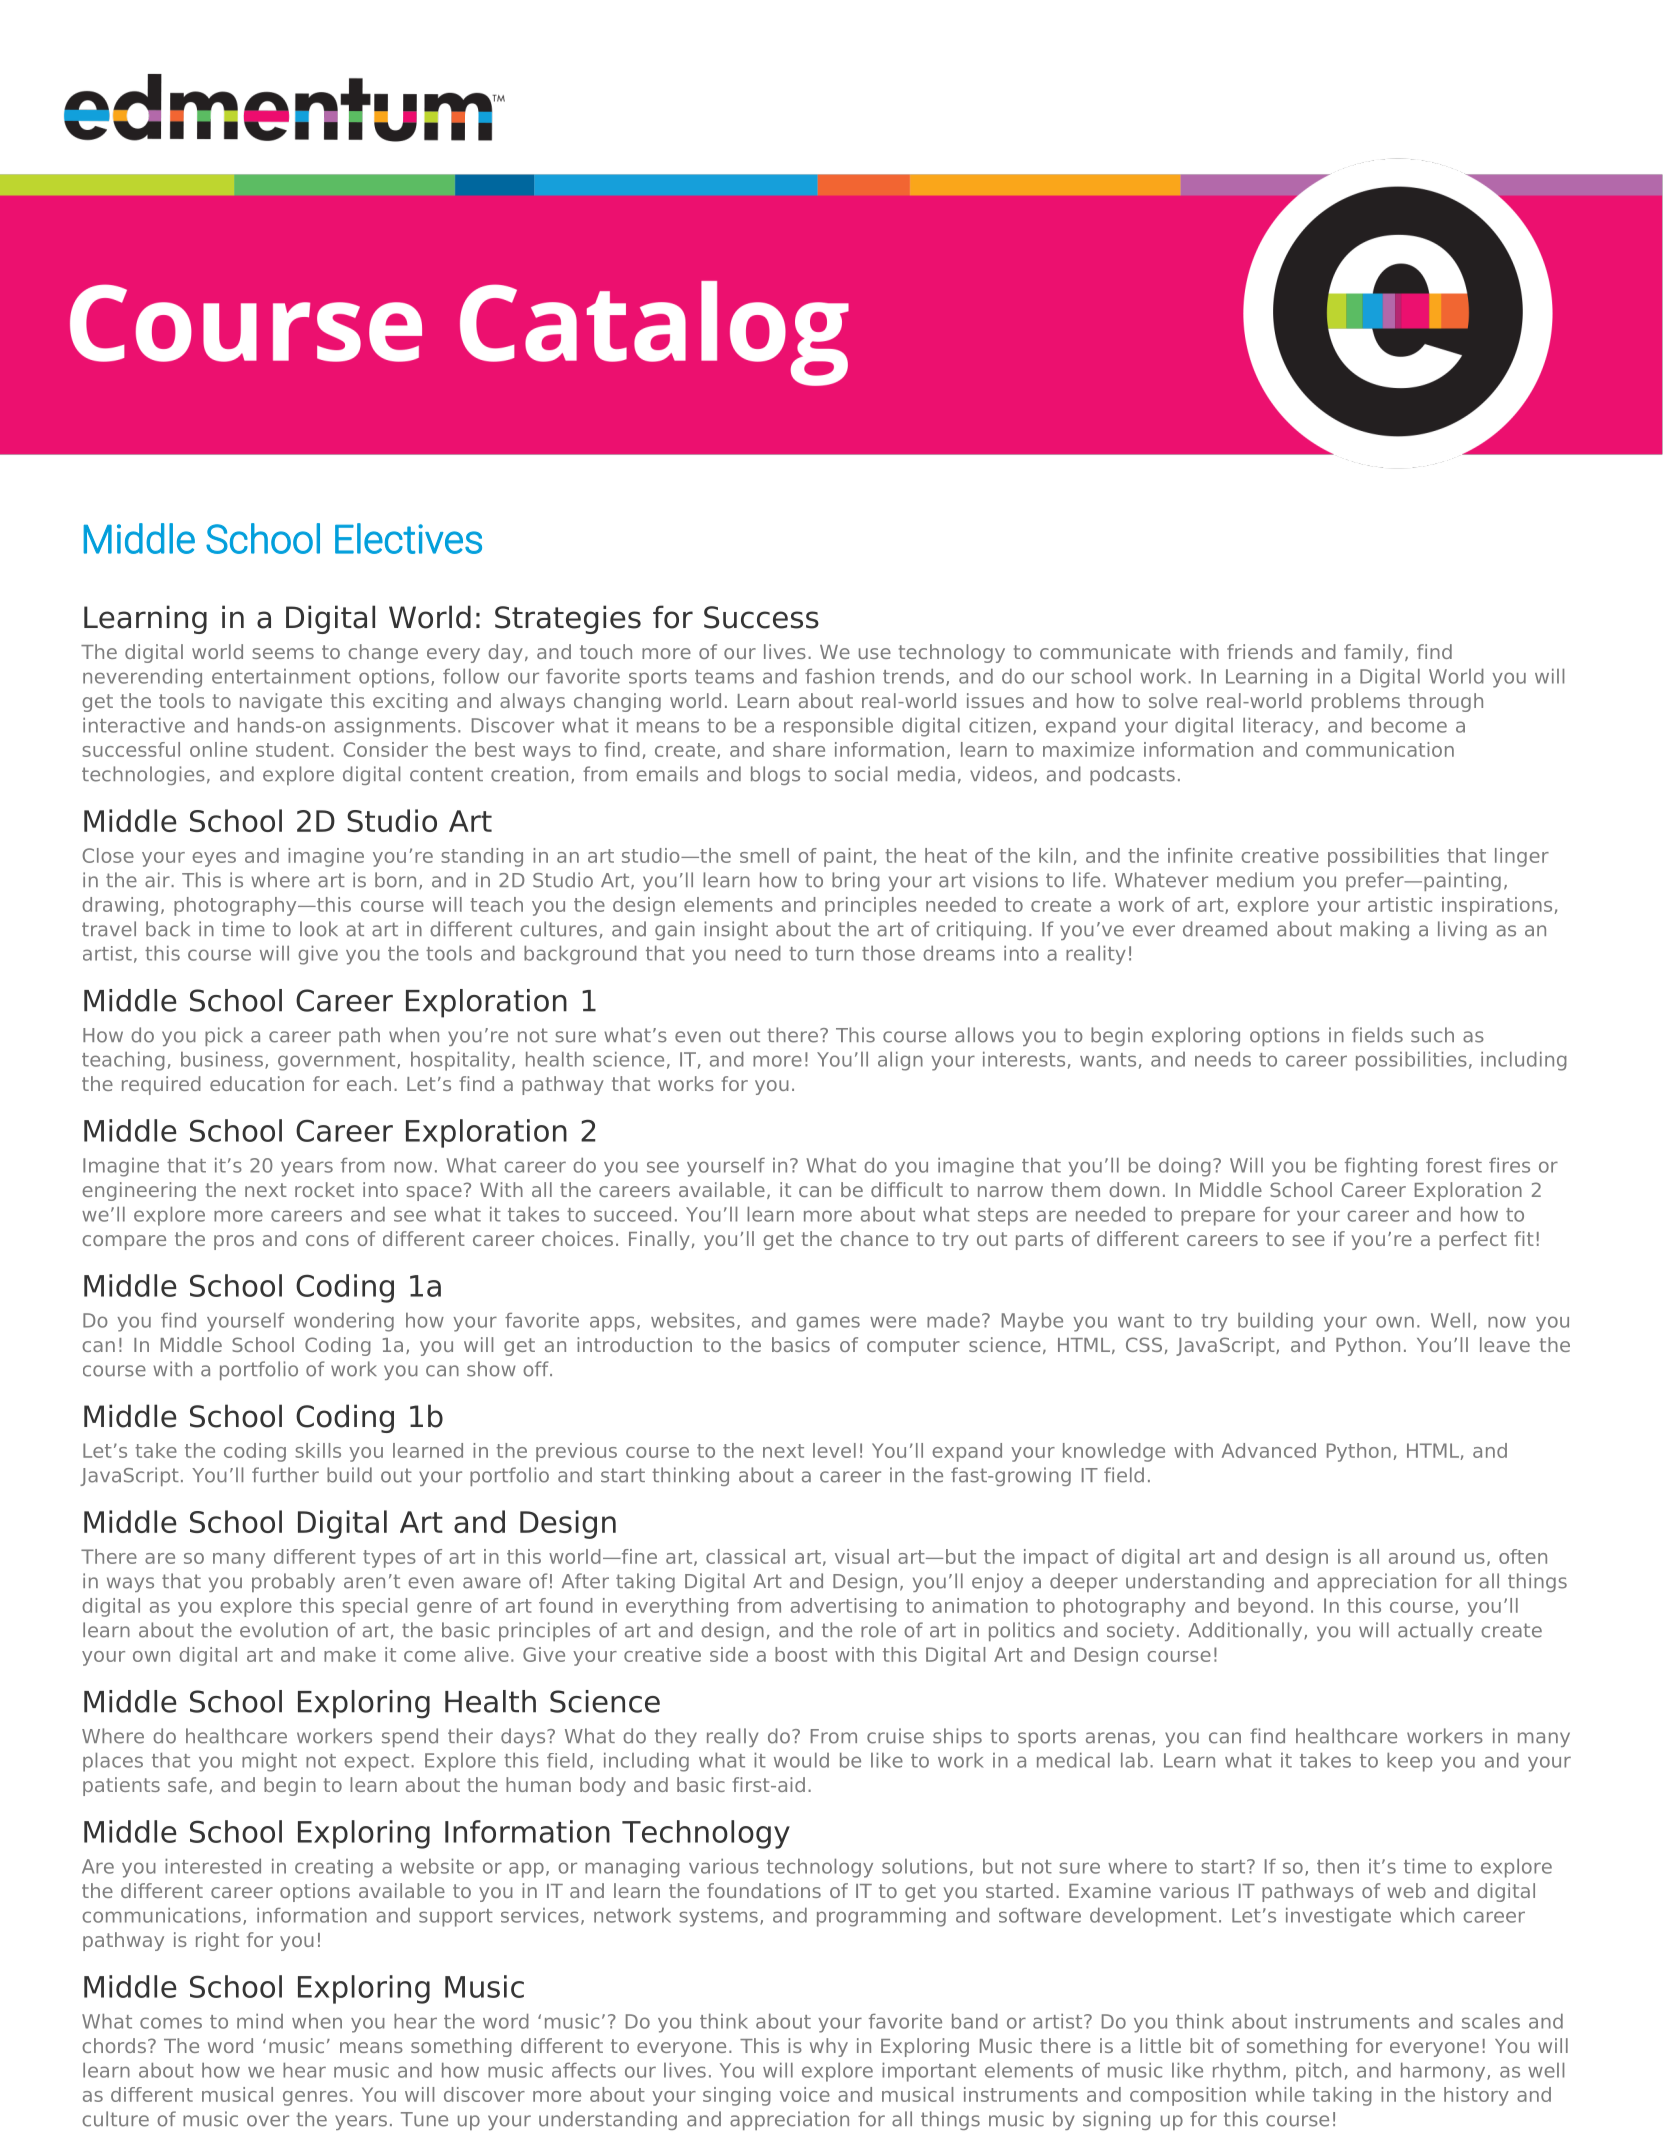 The height and width of the document is (2152, 1663). Describe the element at coordinates (1374, 930) in the document. I see `making` at that location.
